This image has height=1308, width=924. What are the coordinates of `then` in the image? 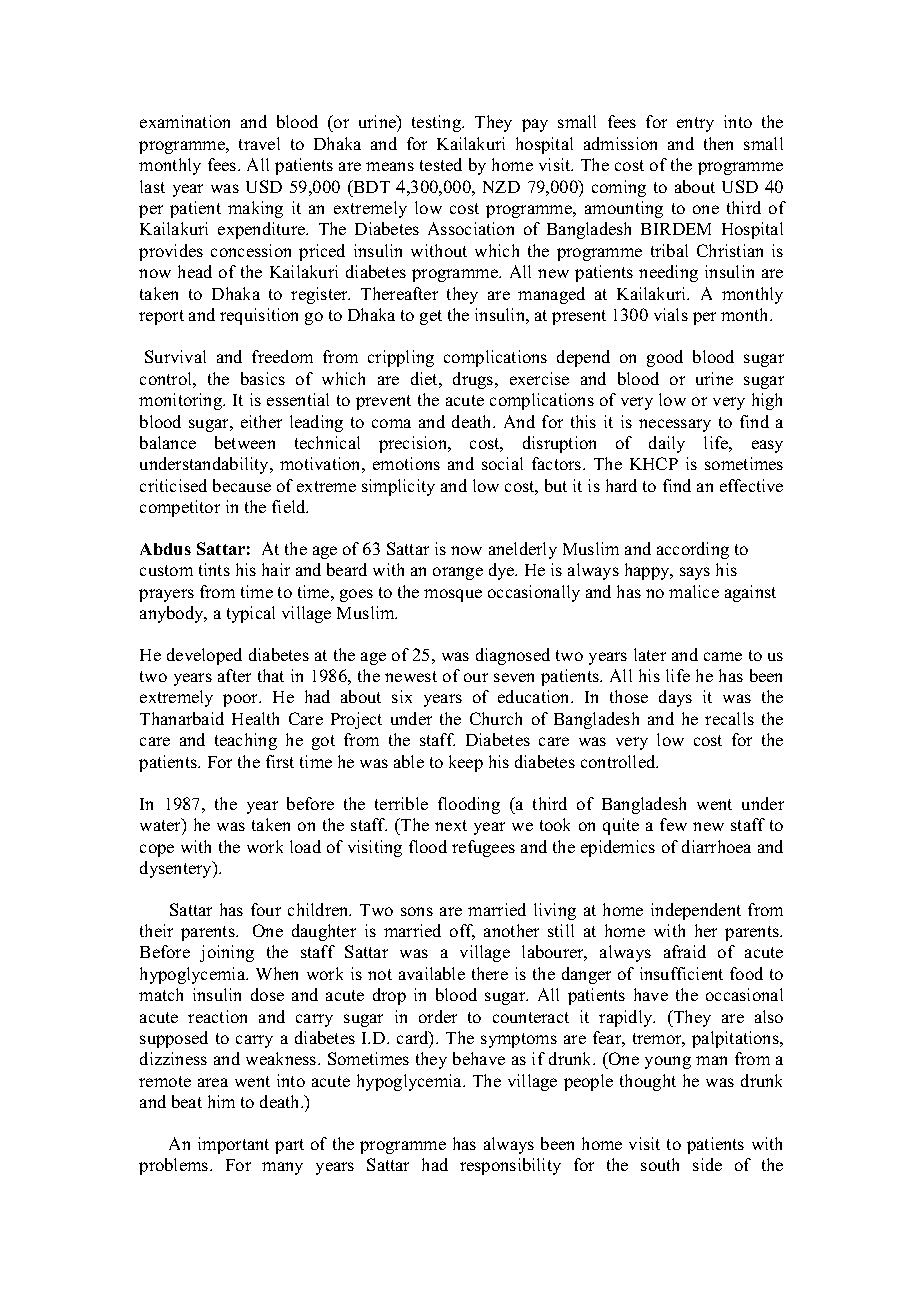 It's located at (718, 143).
